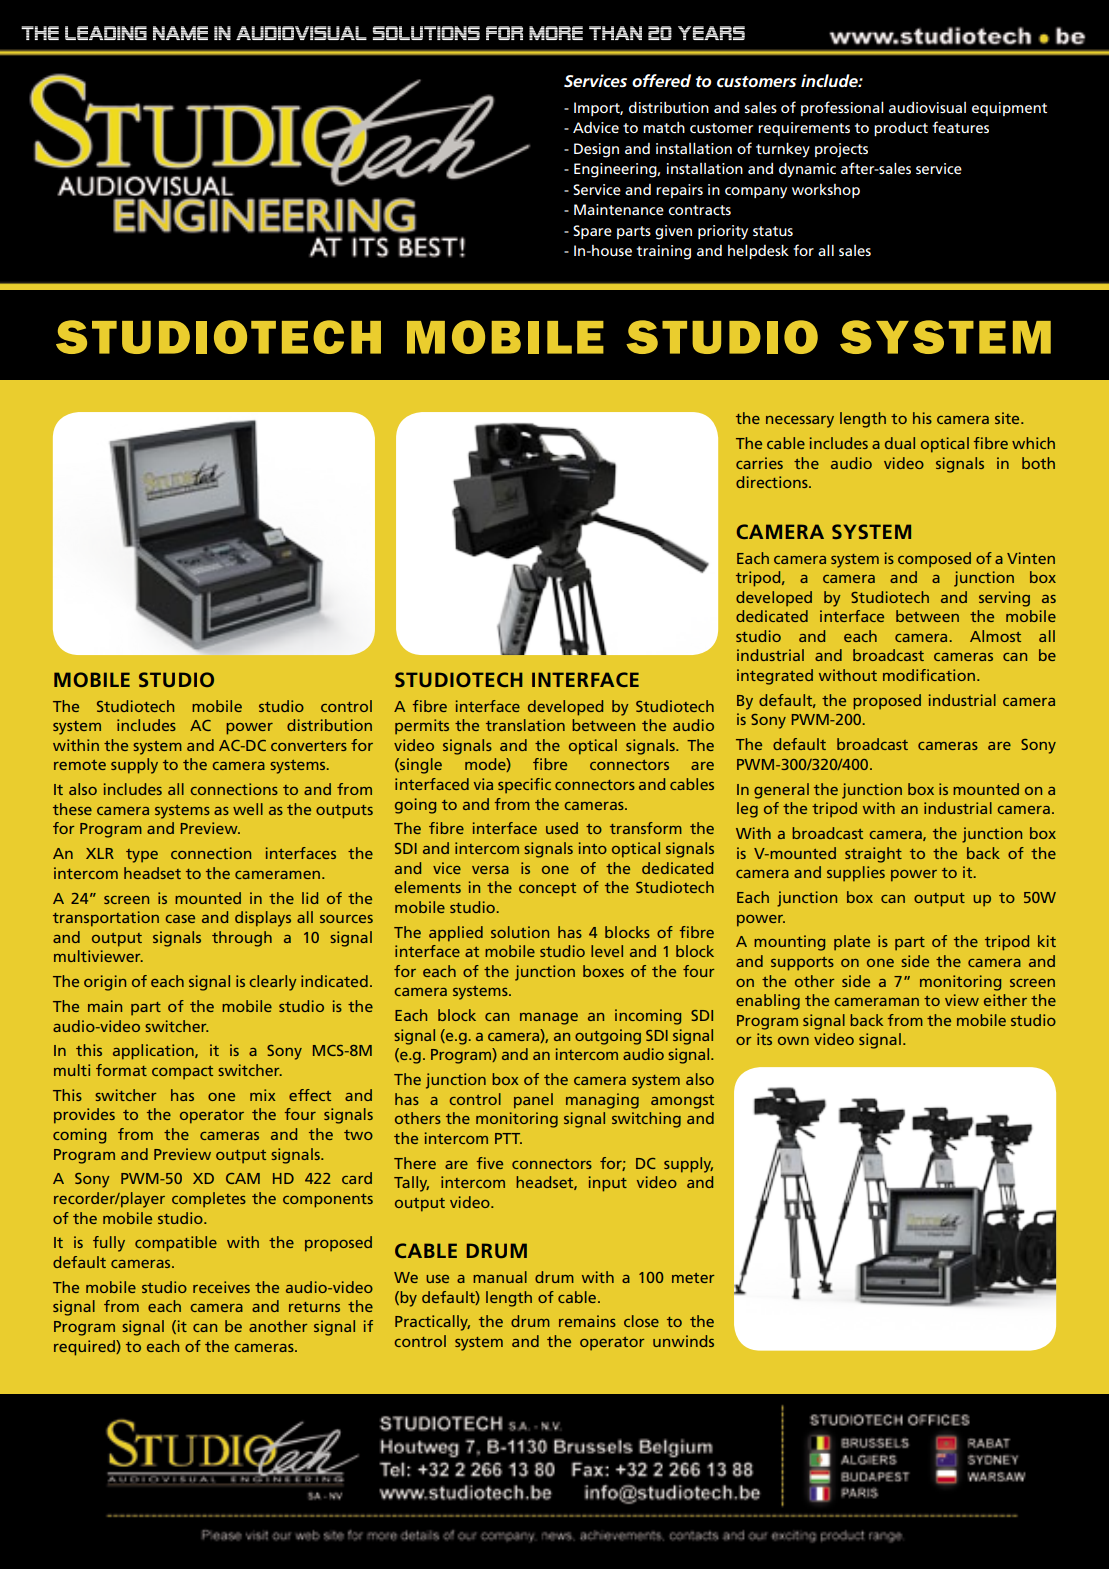 The width and height of the screenshot is (1109, 1569). What do you see at coordinates (525, 725) in the screenshot?
I see `translation` at bounding box center [525, 725].
